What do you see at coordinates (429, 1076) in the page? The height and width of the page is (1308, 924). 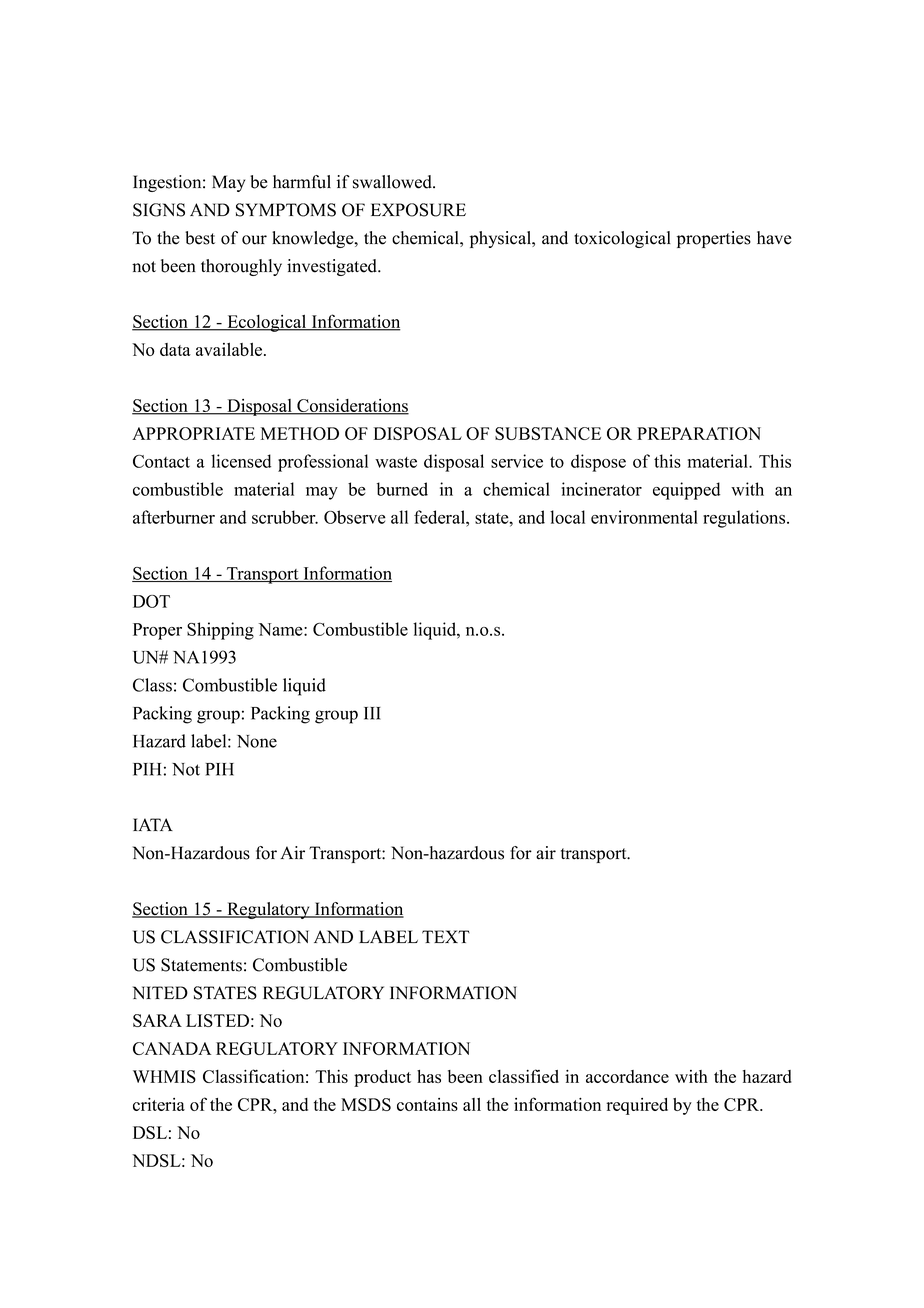 I see `has` at bounding box center [429, 1076].
